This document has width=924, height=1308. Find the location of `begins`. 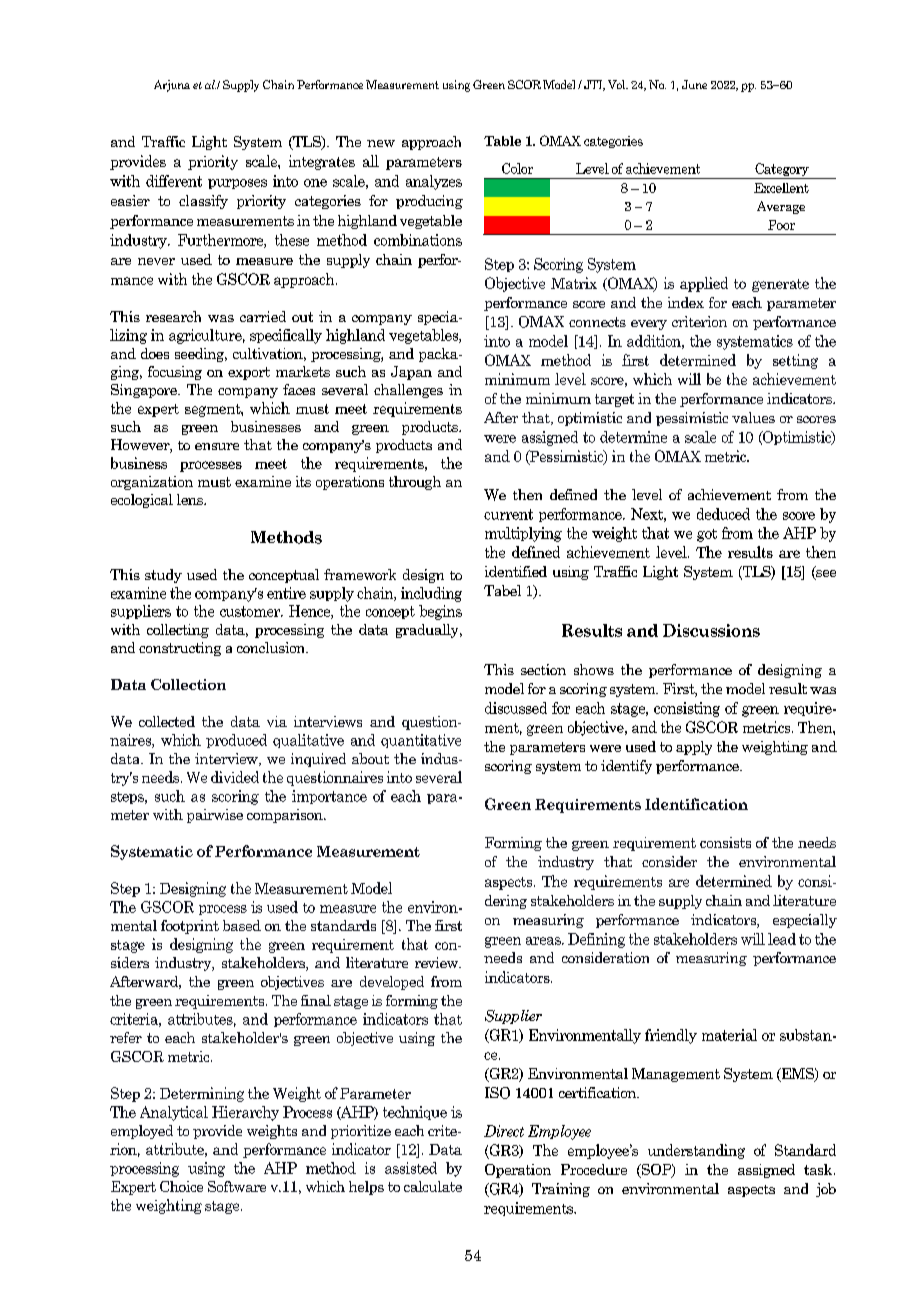

begins is located at coordinates (440, 612).
